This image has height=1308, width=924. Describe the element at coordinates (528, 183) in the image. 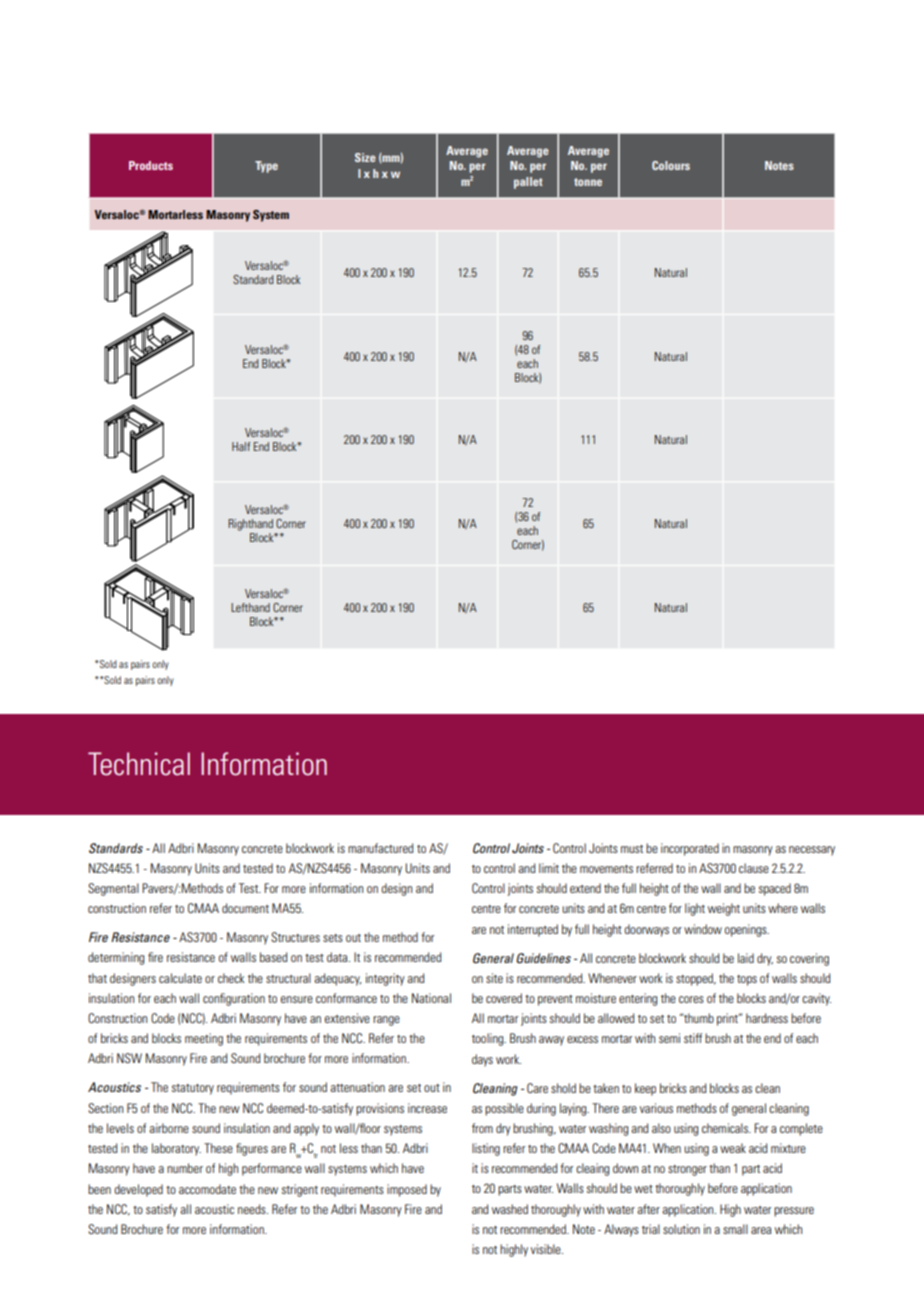

I see `pallet` at that location.
